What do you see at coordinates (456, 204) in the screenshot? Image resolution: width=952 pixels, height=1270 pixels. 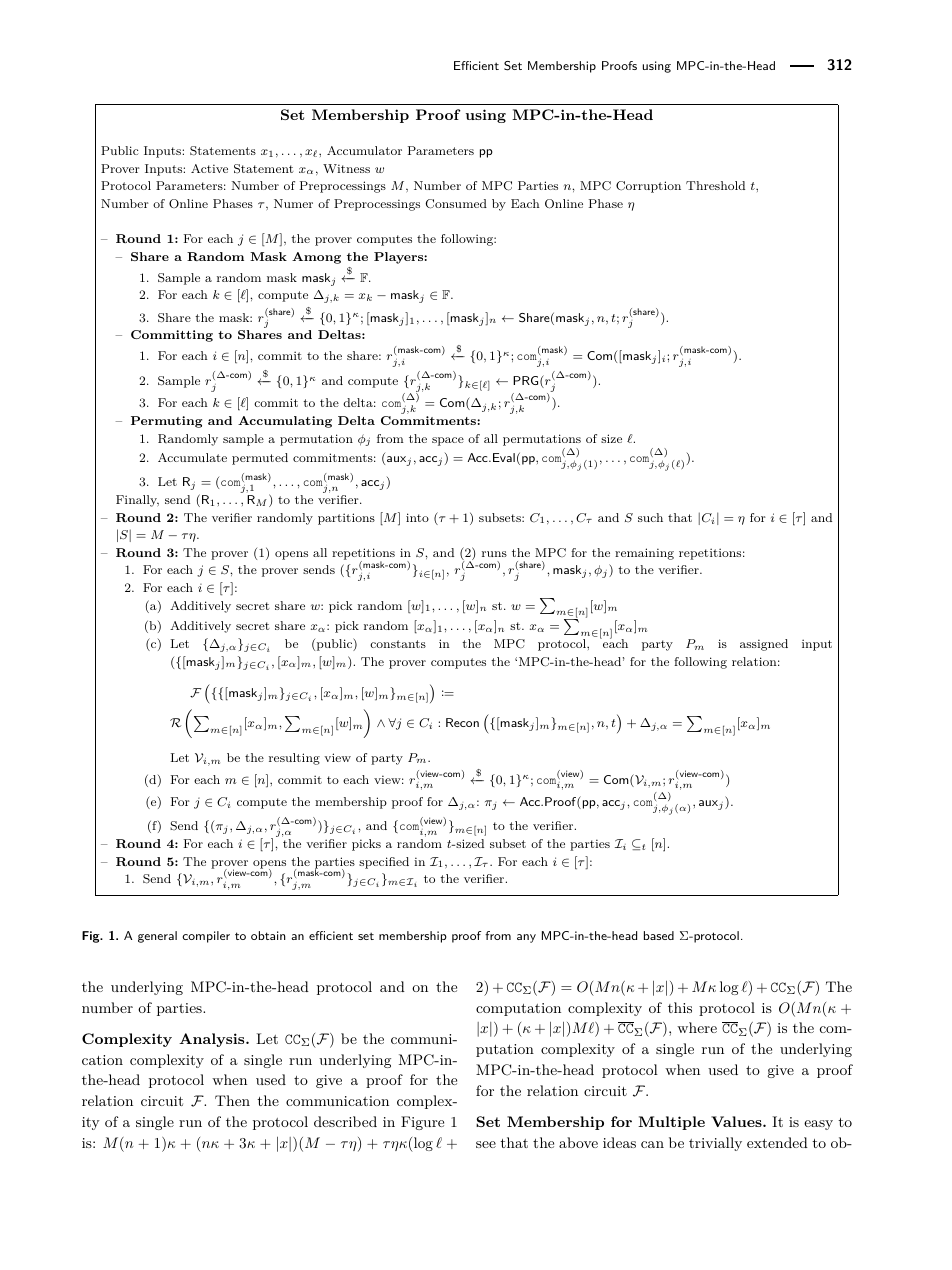 I see `Consumed` at bounding box center [456, 204].
